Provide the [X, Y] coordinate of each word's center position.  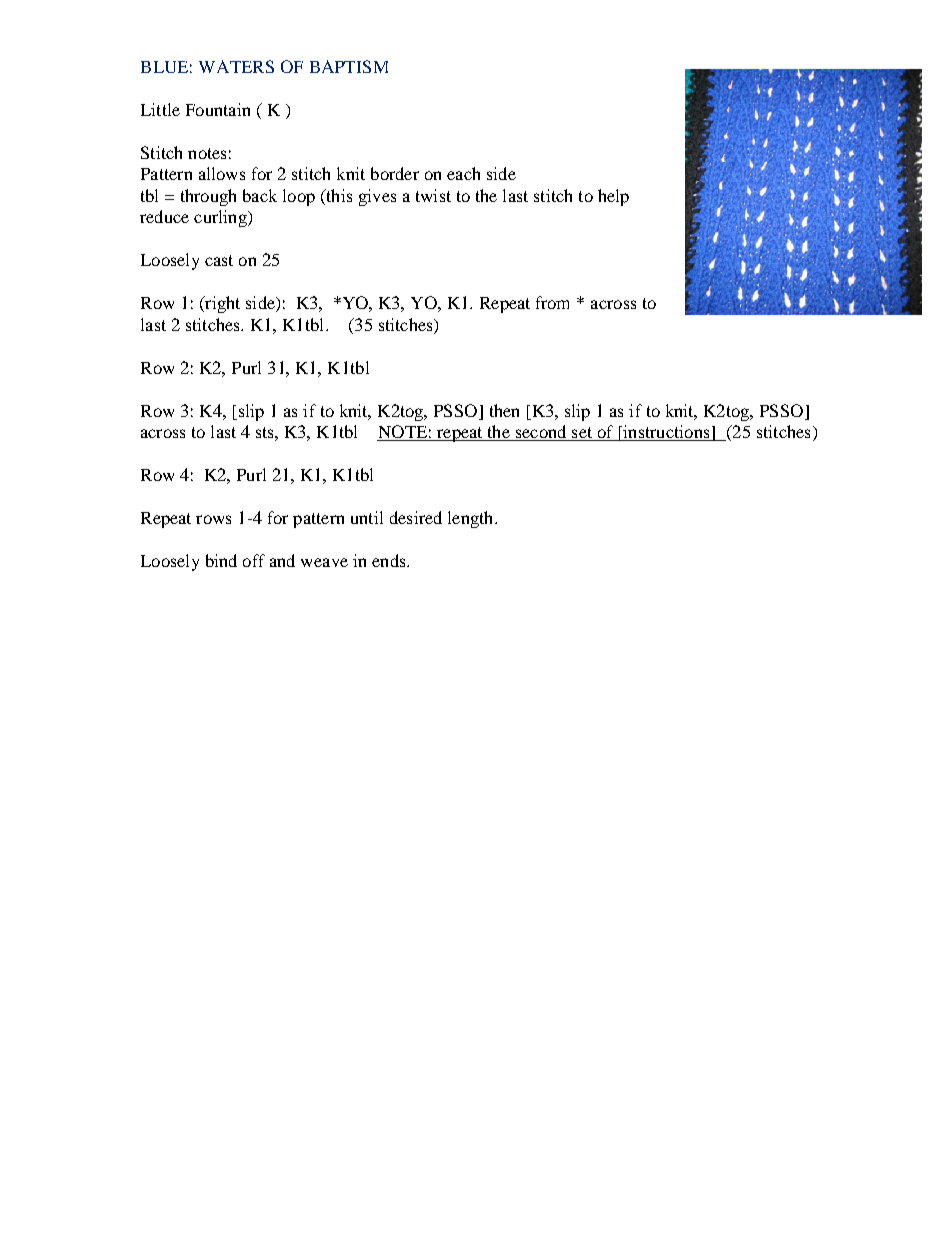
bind [221, 560]
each [463, 173]
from [552, 302]
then [504, 410]
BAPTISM [349, 66]
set [582, 434]
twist [433, 195]
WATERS [236, 66]
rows [213, 519]
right [221, 304]
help [613, 197]
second [541, 433]
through [208, 197]
